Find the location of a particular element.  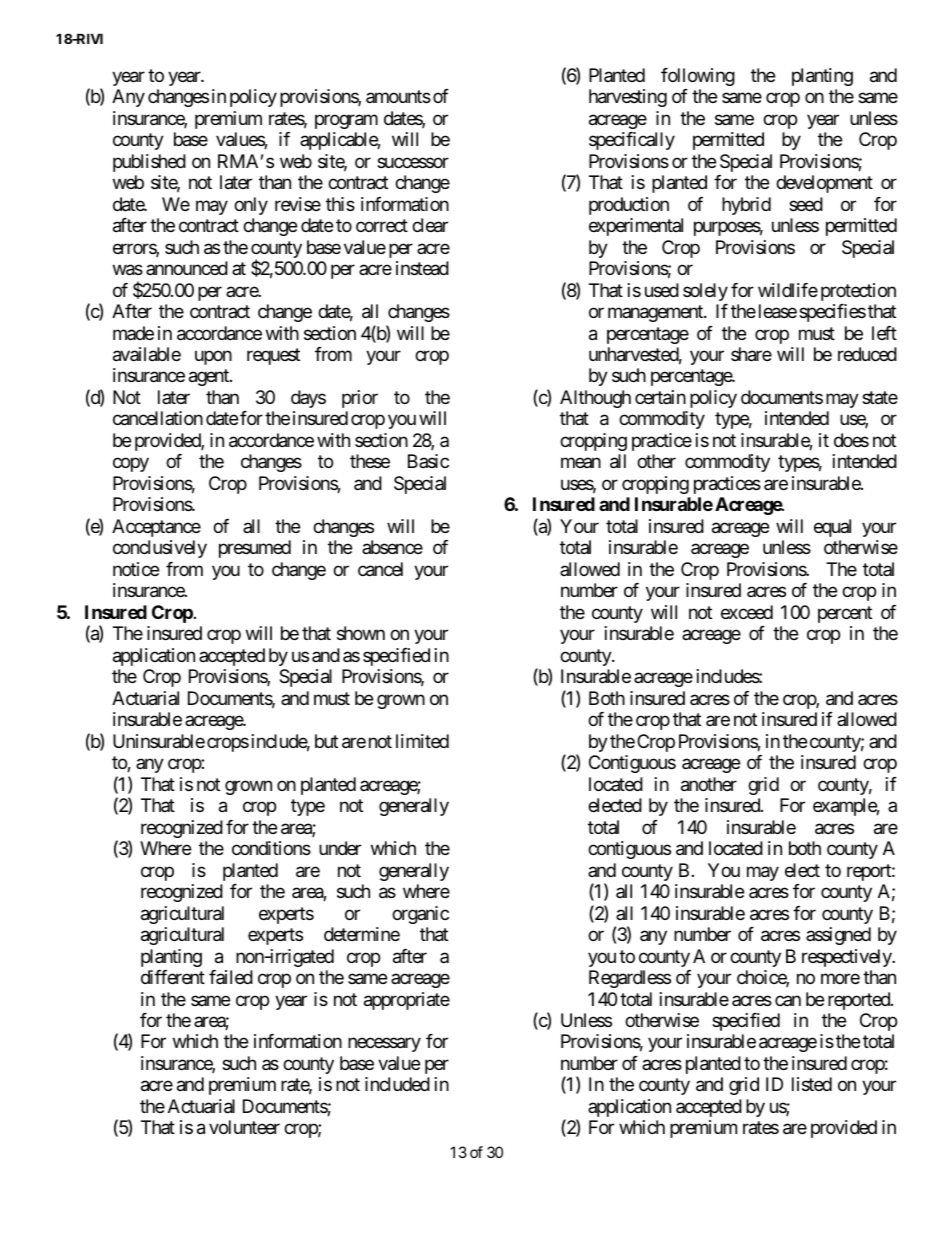

agent is located at coordinates (210, 378).
